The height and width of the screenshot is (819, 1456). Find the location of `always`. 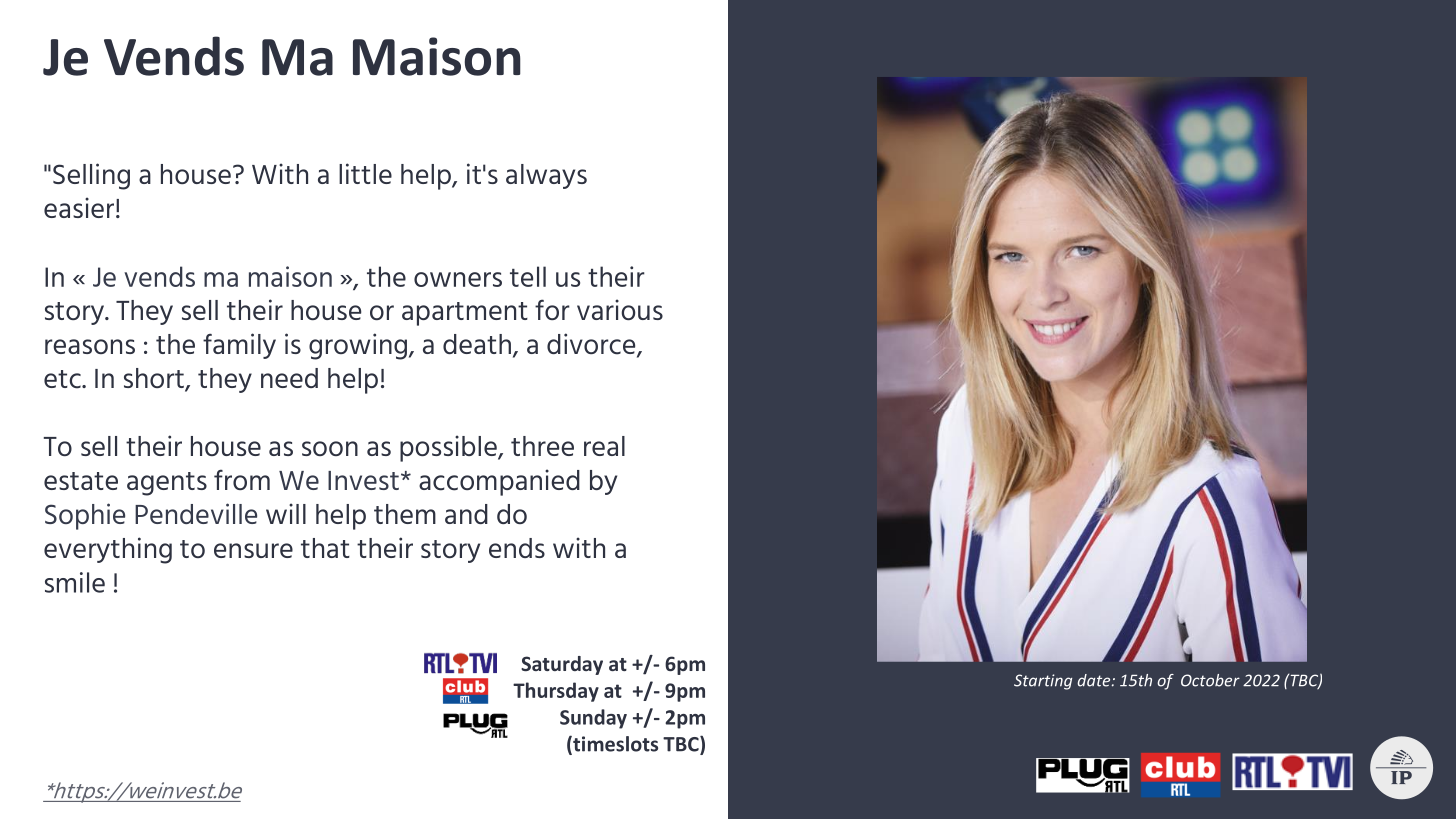

always is located at coordinates (546, 176).
